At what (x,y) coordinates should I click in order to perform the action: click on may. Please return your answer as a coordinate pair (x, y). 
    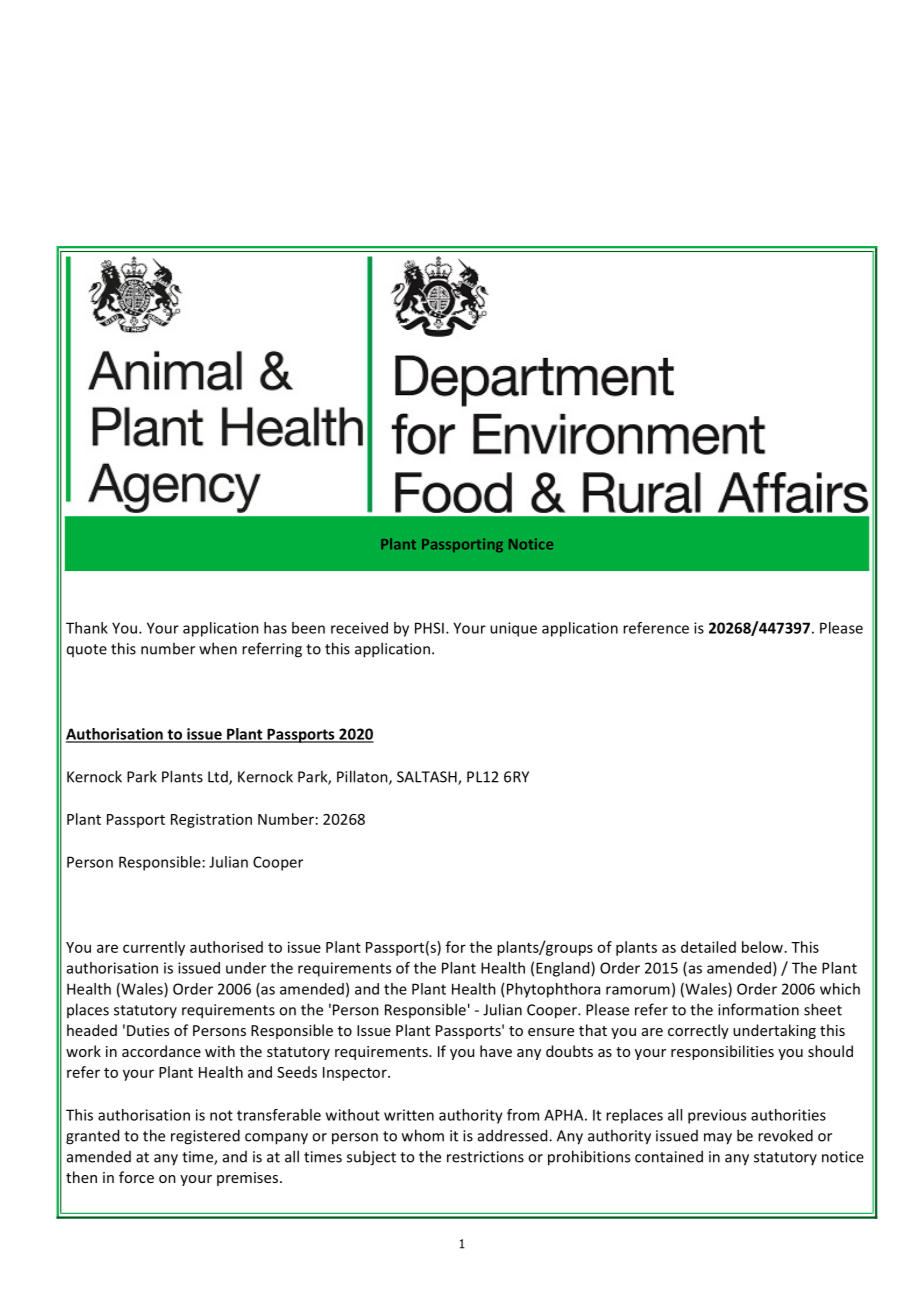
    Looking at the image, I should click on (718, 1139).
